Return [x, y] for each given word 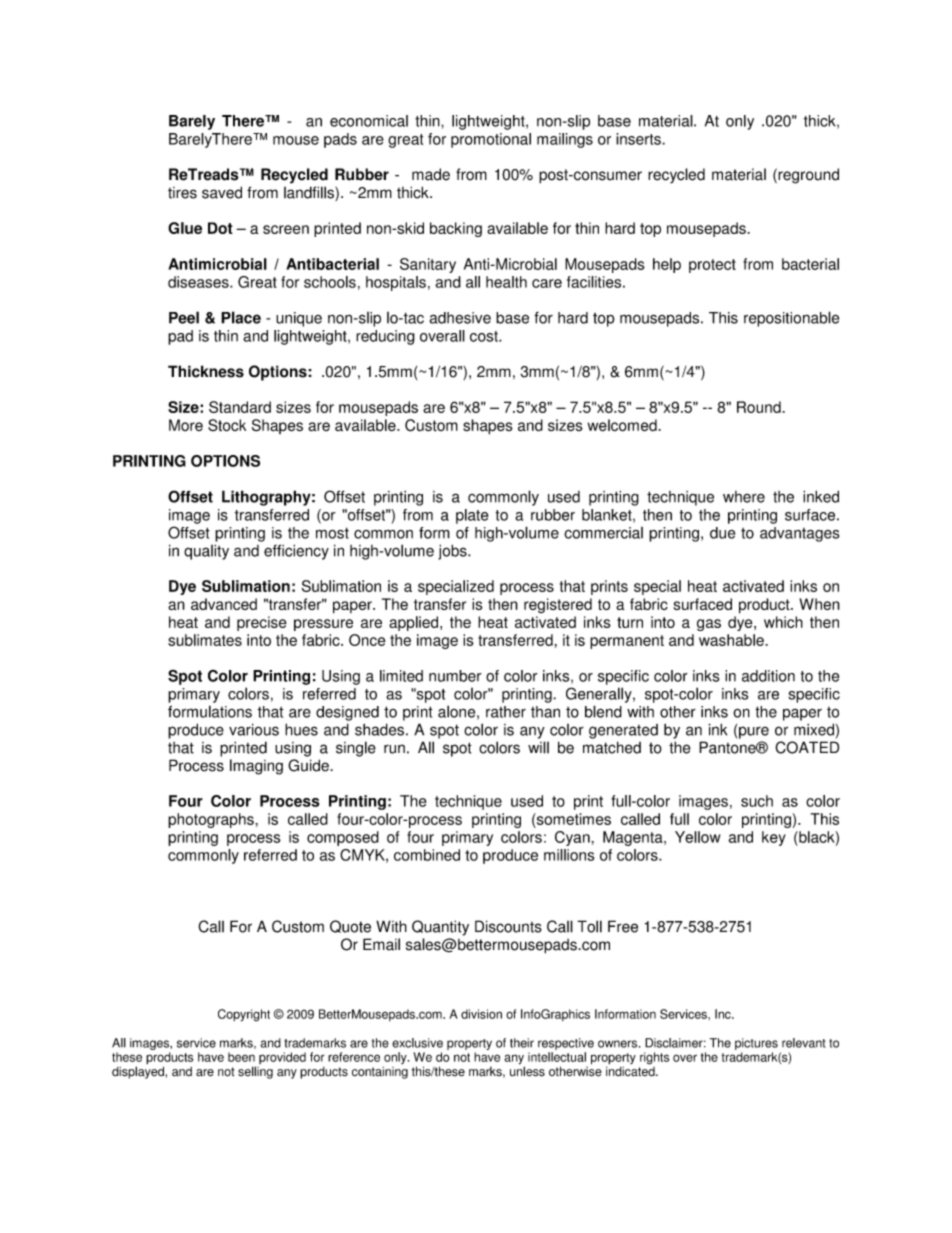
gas [709, 625]
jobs [453, 552]
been [241, 1057]
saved [222, 192]
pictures [756, 1044]
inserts [639, 139]
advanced [224, 604]
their [522, 1043]
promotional [491, 140]
